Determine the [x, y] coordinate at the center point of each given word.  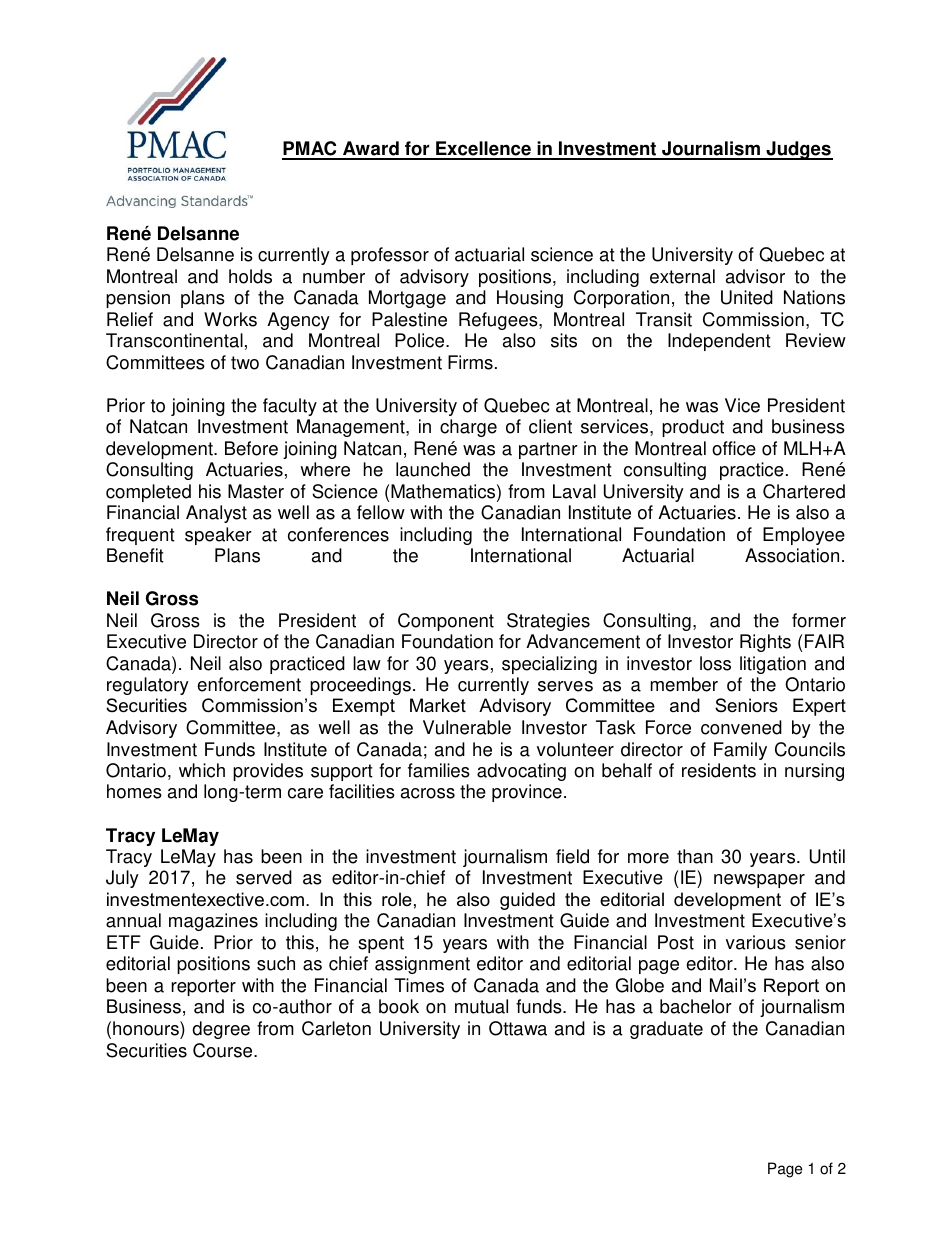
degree [221, 1030]
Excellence [483, 150]
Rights [765, 643]
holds [250, 276]
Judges [798, 150]
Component [446, 622]
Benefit [135, 555]
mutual [481, 1006]
